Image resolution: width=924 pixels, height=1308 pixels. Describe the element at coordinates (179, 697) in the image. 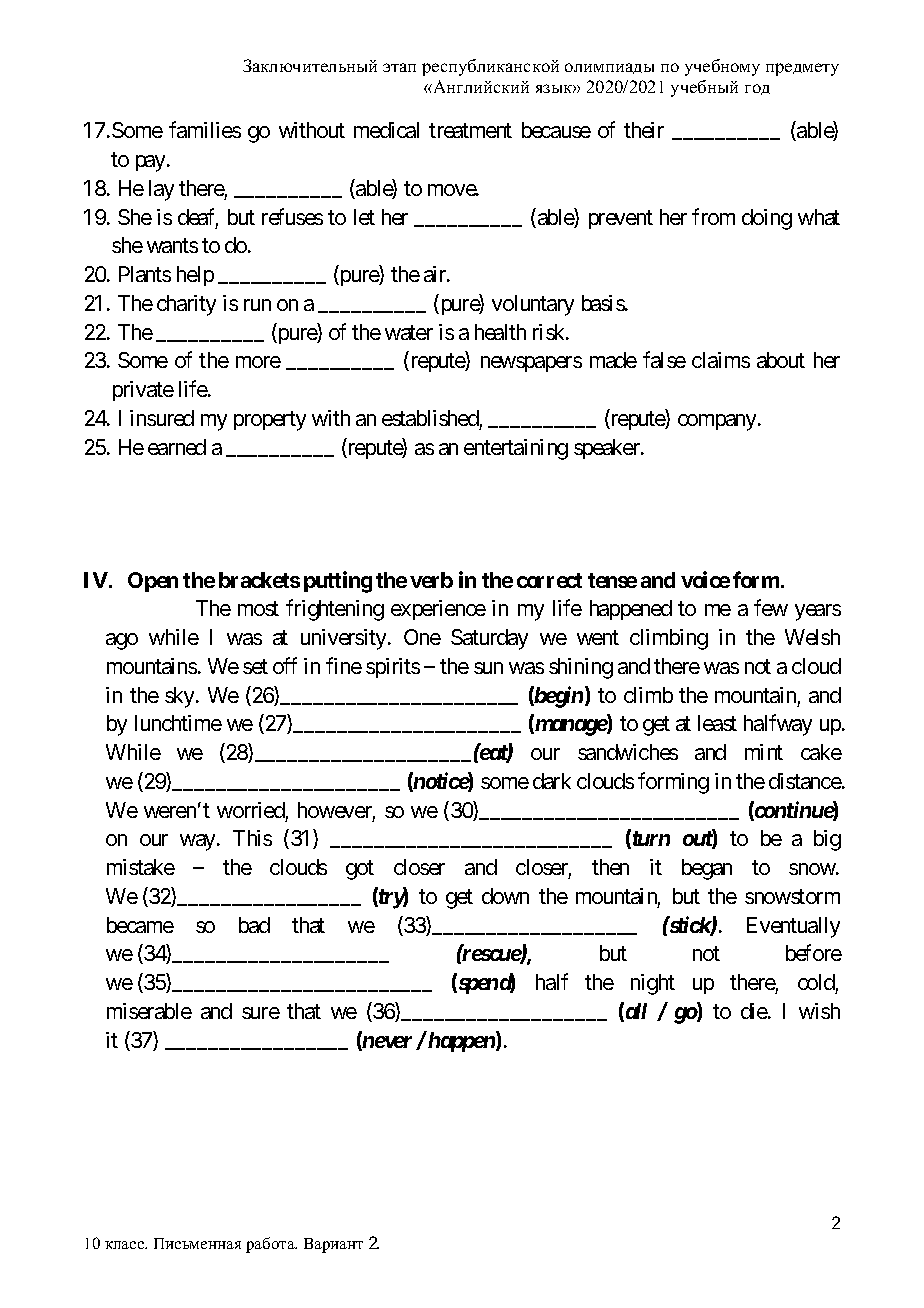

I see `sky` at that location.
